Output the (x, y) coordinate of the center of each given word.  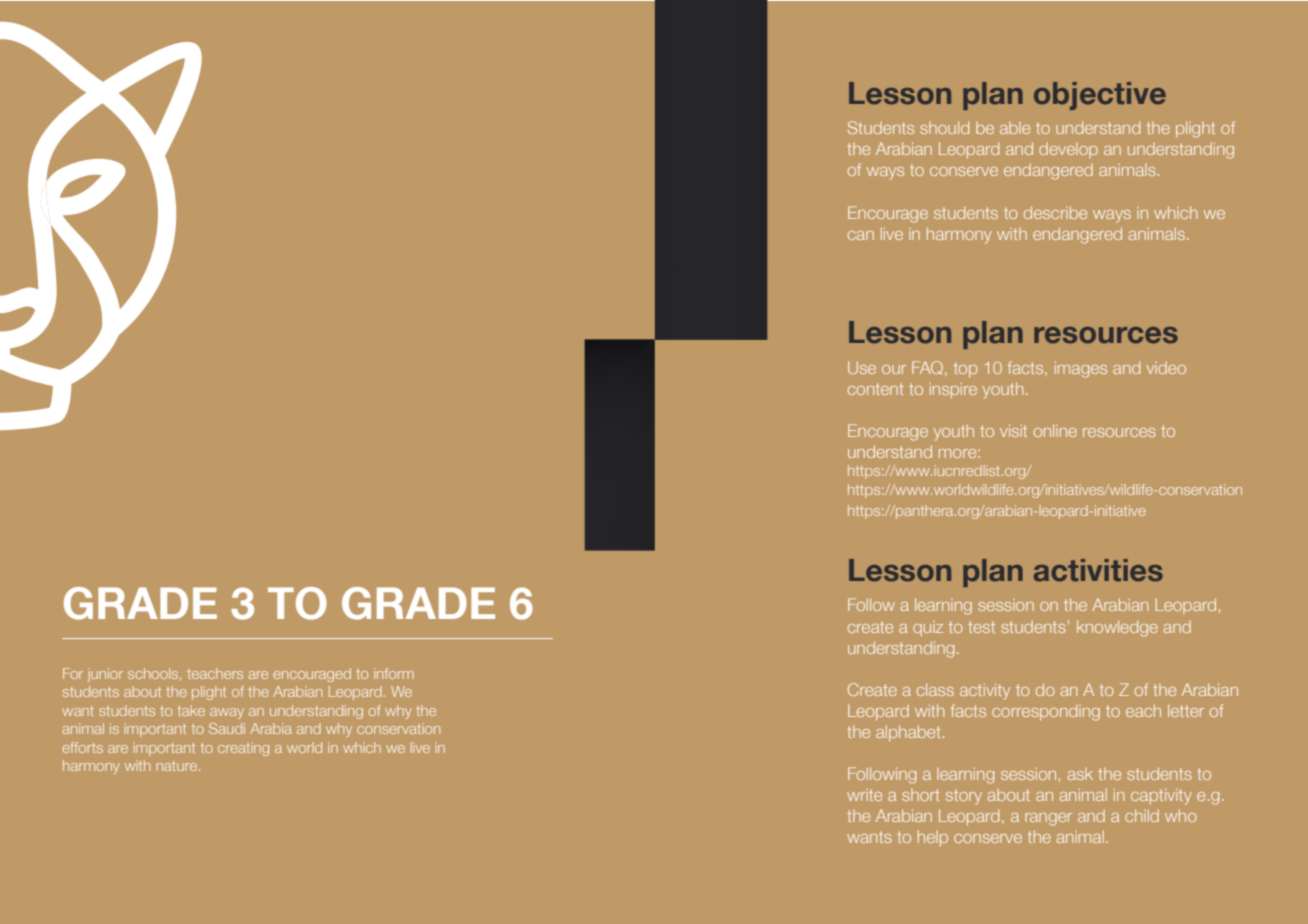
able (1015, 128)
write (864, 794)
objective (1100, 96)
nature (178, 766)
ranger (1048, 819)
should (944, 127)
